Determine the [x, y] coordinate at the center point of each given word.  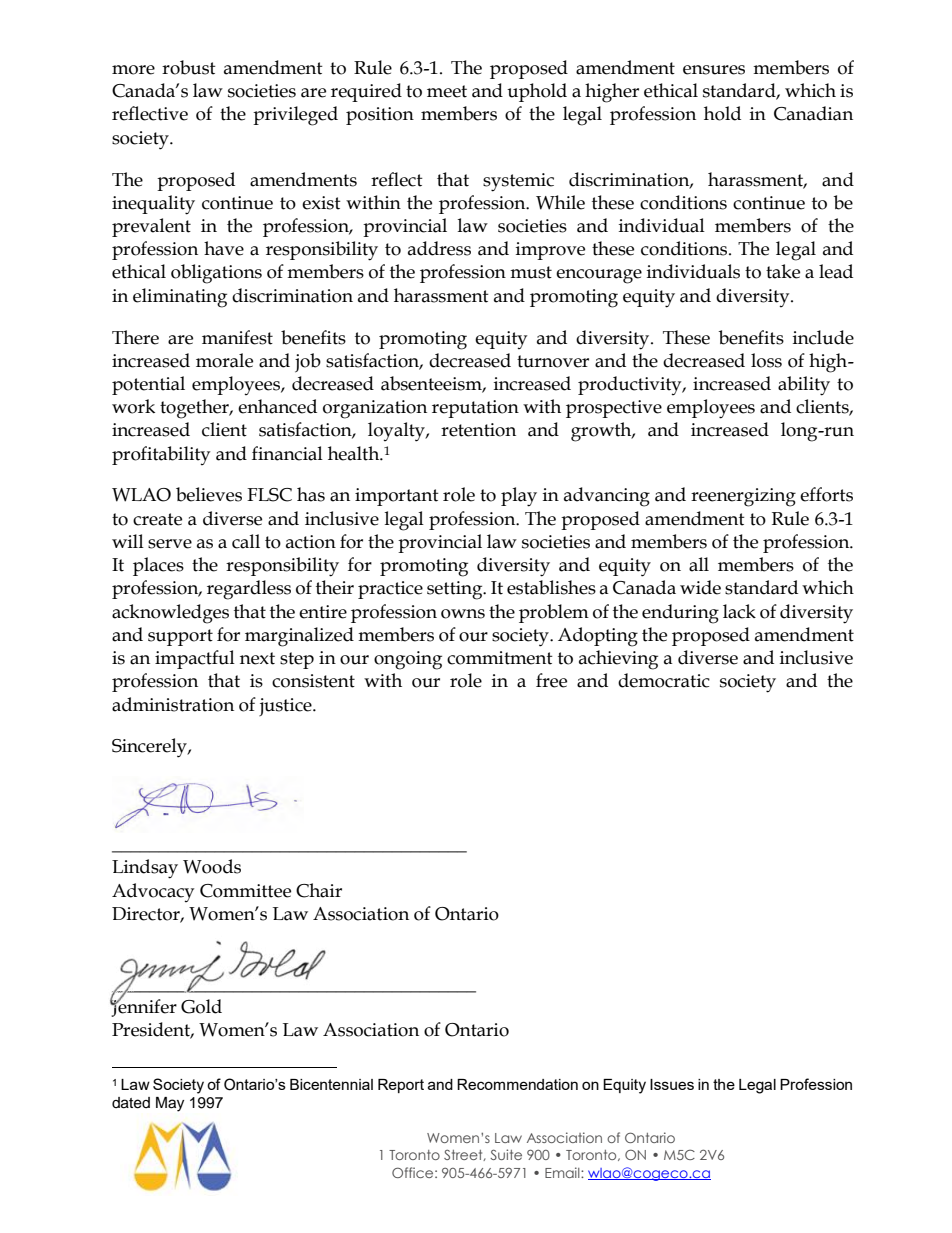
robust [189, 67]
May [170, 1104]
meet [447, 91]
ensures [714, 70]
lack [739, 611]
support [180, 637]
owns [463, 614]
